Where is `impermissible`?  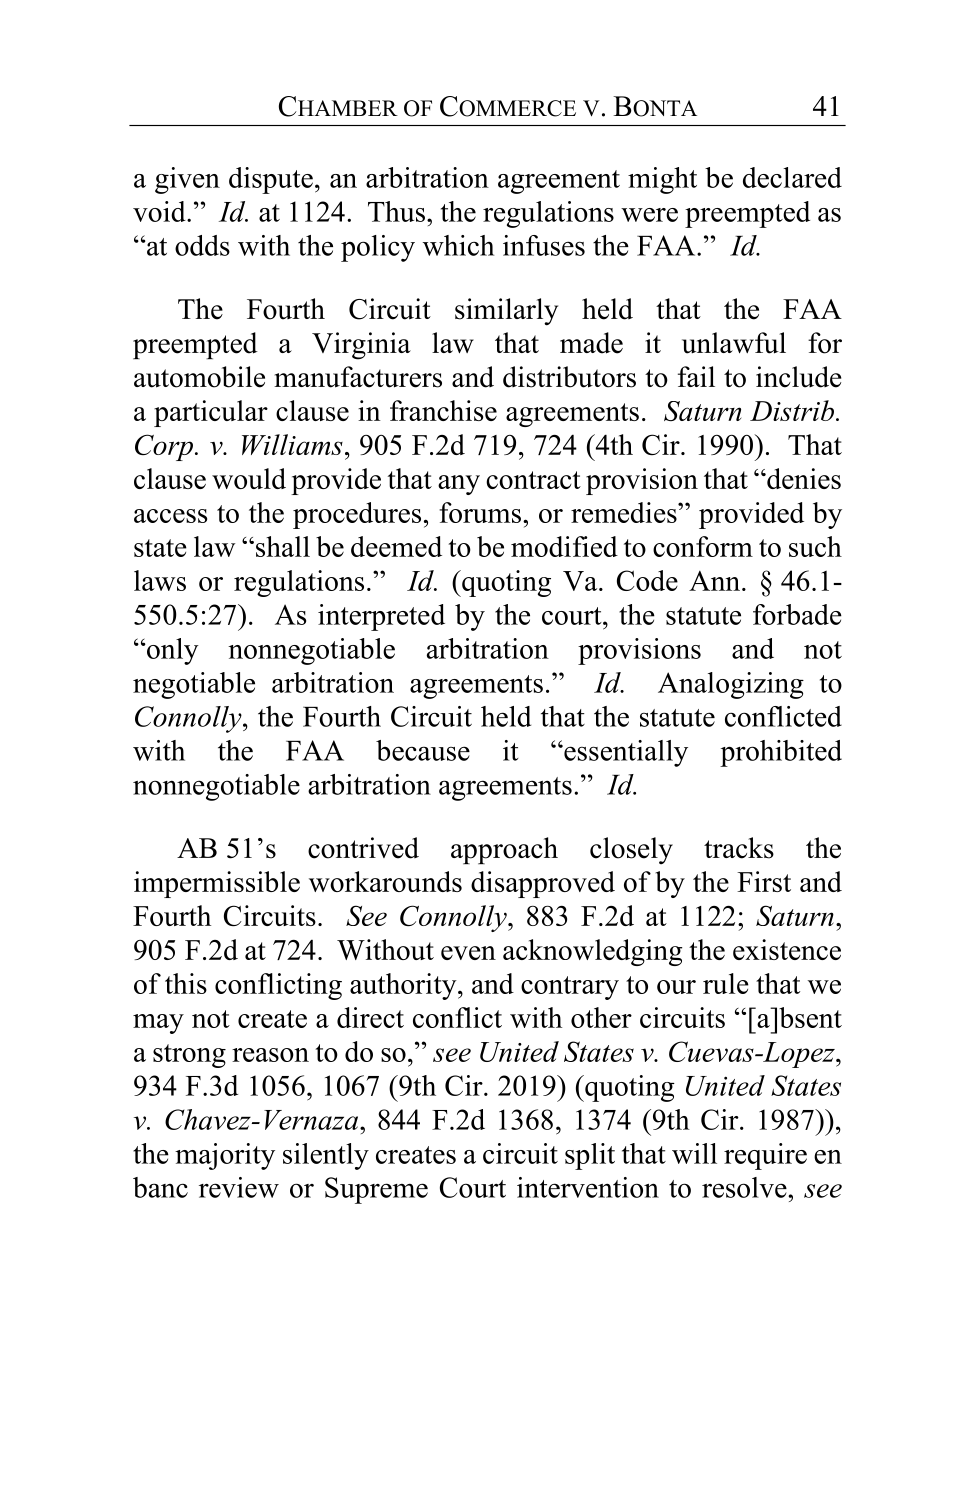
impermissible is located at coordinates (217, 884).
